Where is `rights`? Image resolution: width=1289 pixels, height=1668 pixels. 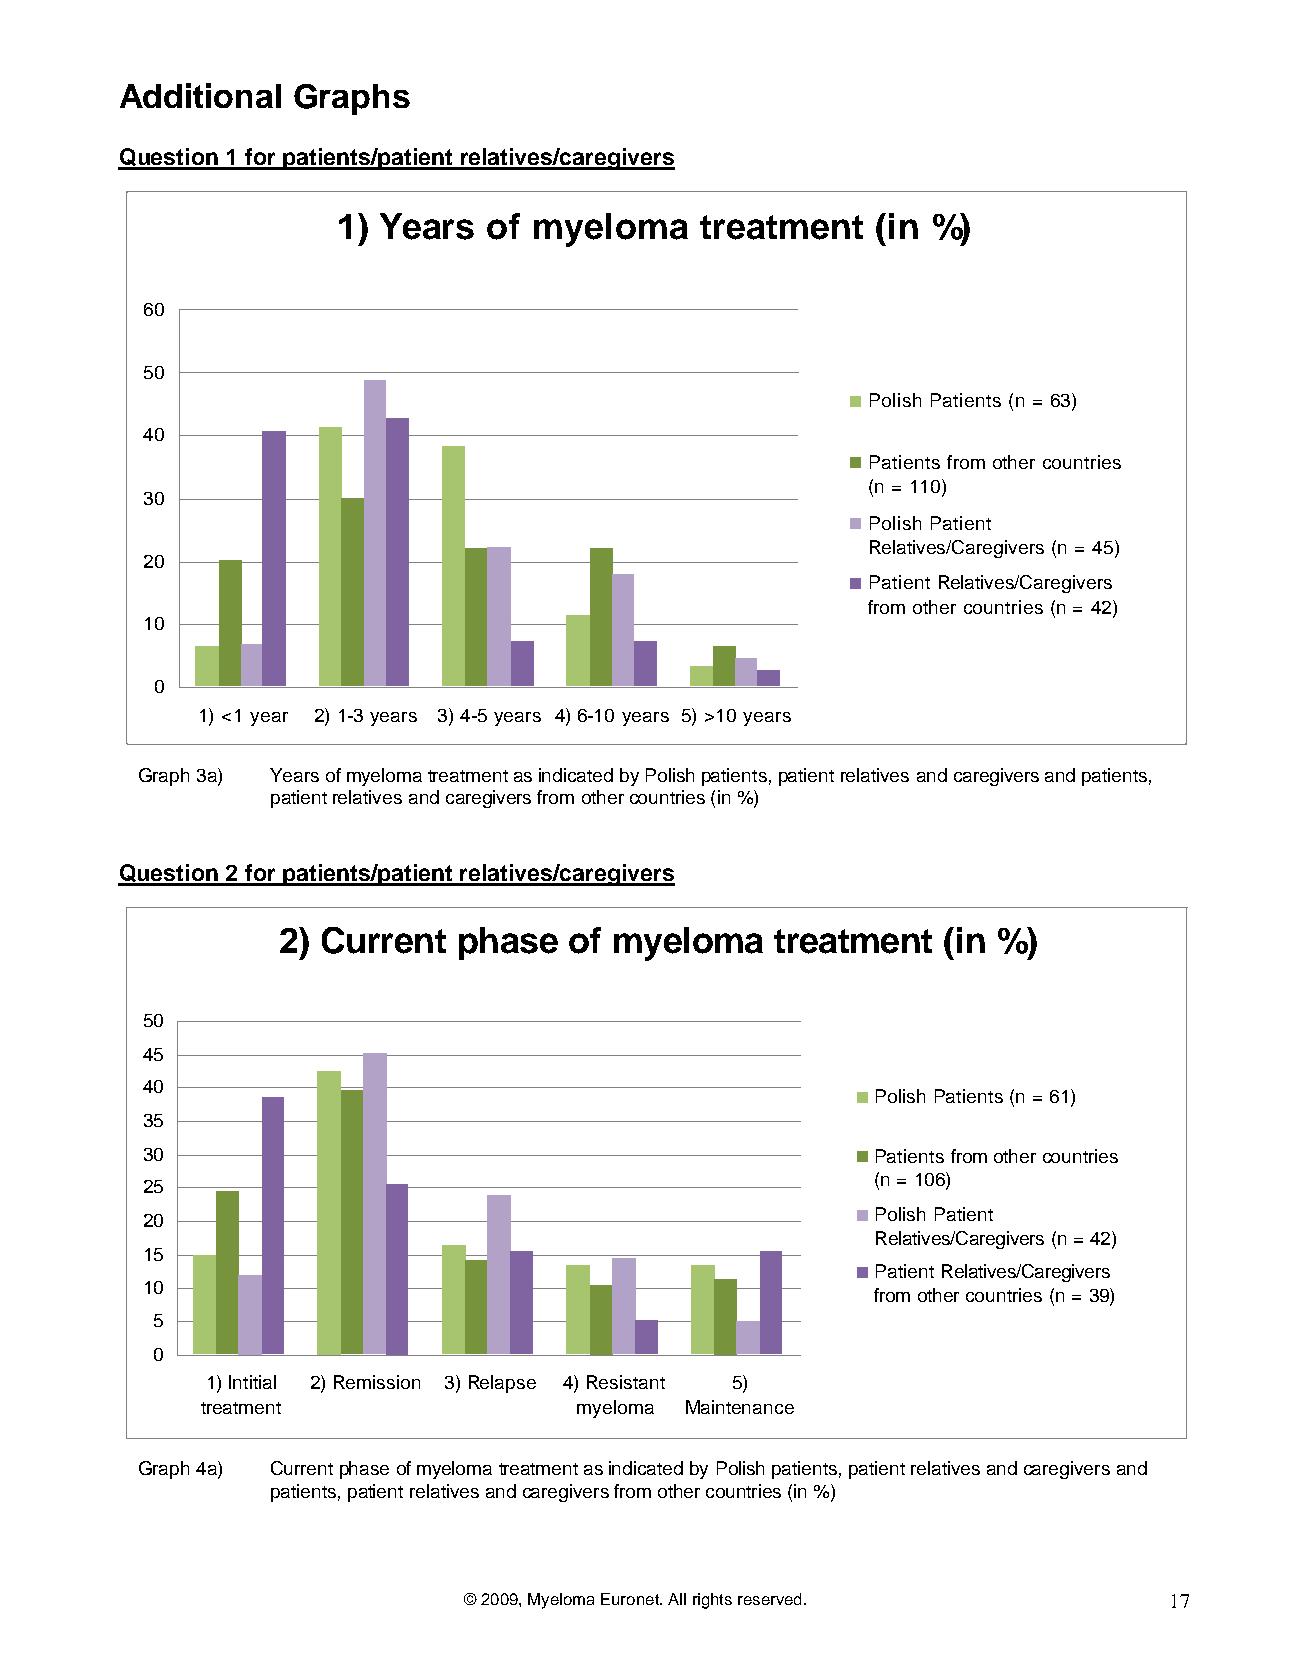
rights is located at coordinates (712, 1601).
